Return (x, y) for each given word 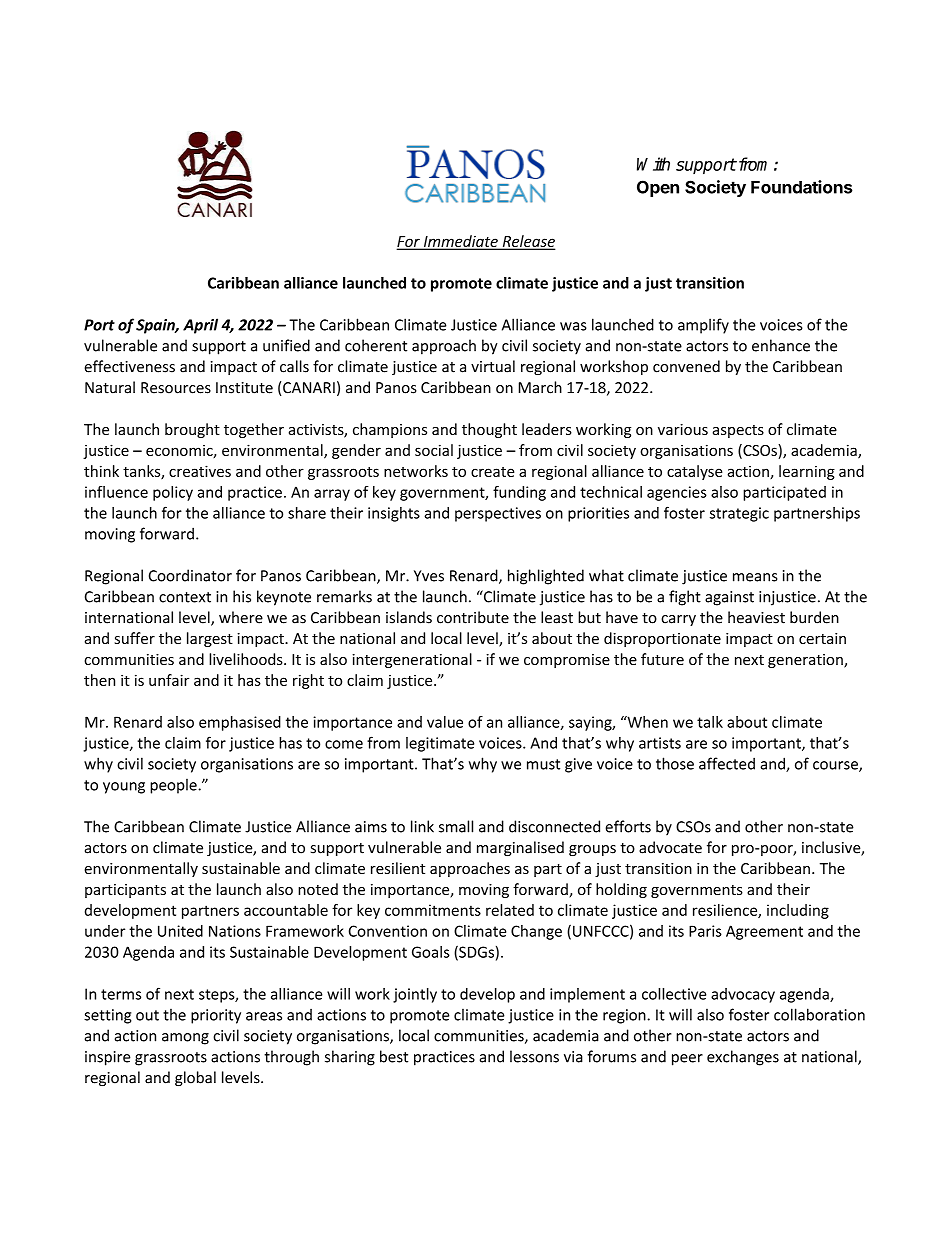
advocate (670, 847)
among (185, 1039)
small (456, 826)
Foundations (802, 187)
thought (489, 430)
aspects (738, 431)
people (174, 786)
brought (192, 430)
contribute (473, 617)
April (200, 326)
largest (210, 639)
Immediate (460, 242)
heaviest (756, 617)
